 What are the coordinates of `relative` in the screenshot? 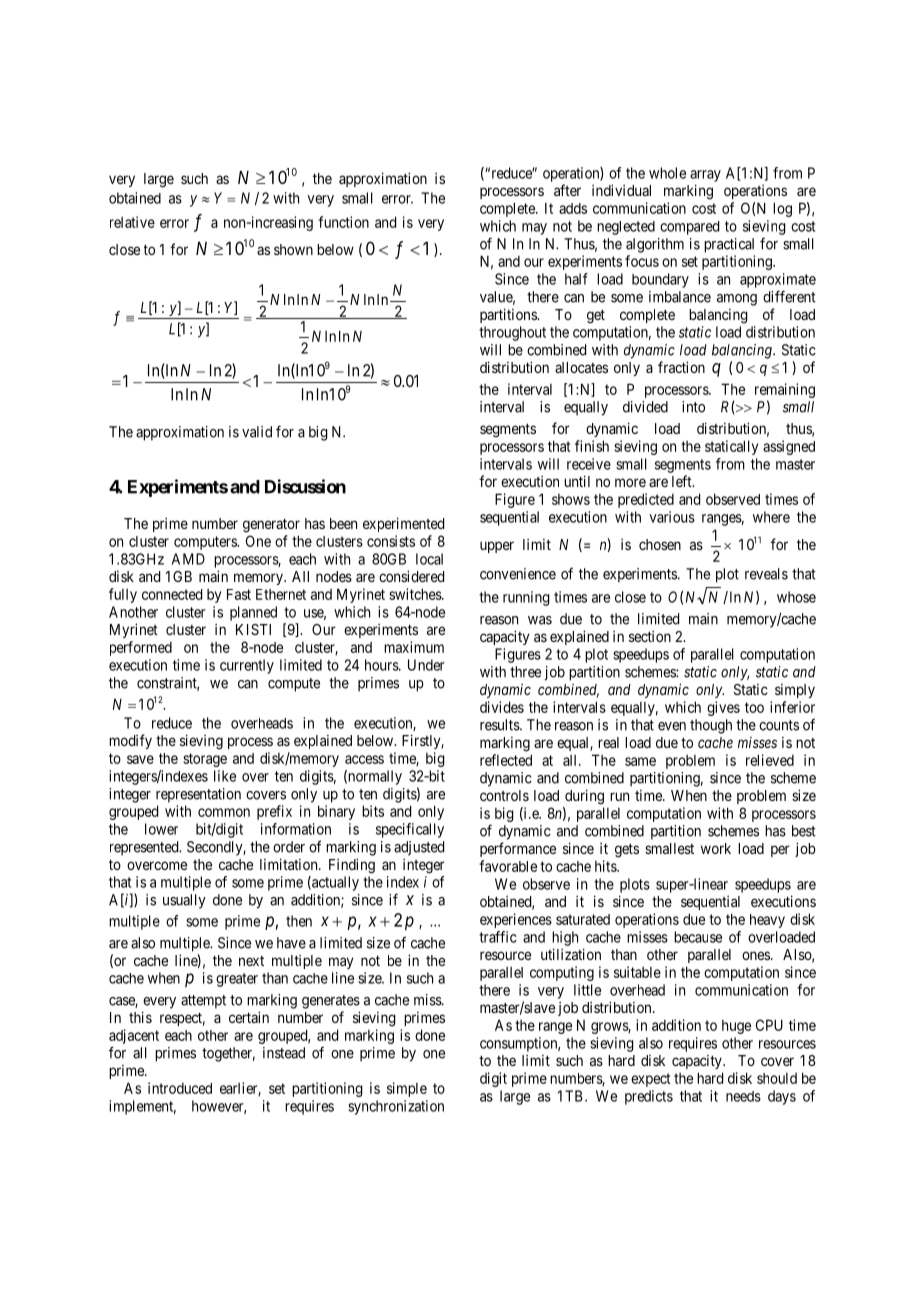 It's located at (132, 222).
